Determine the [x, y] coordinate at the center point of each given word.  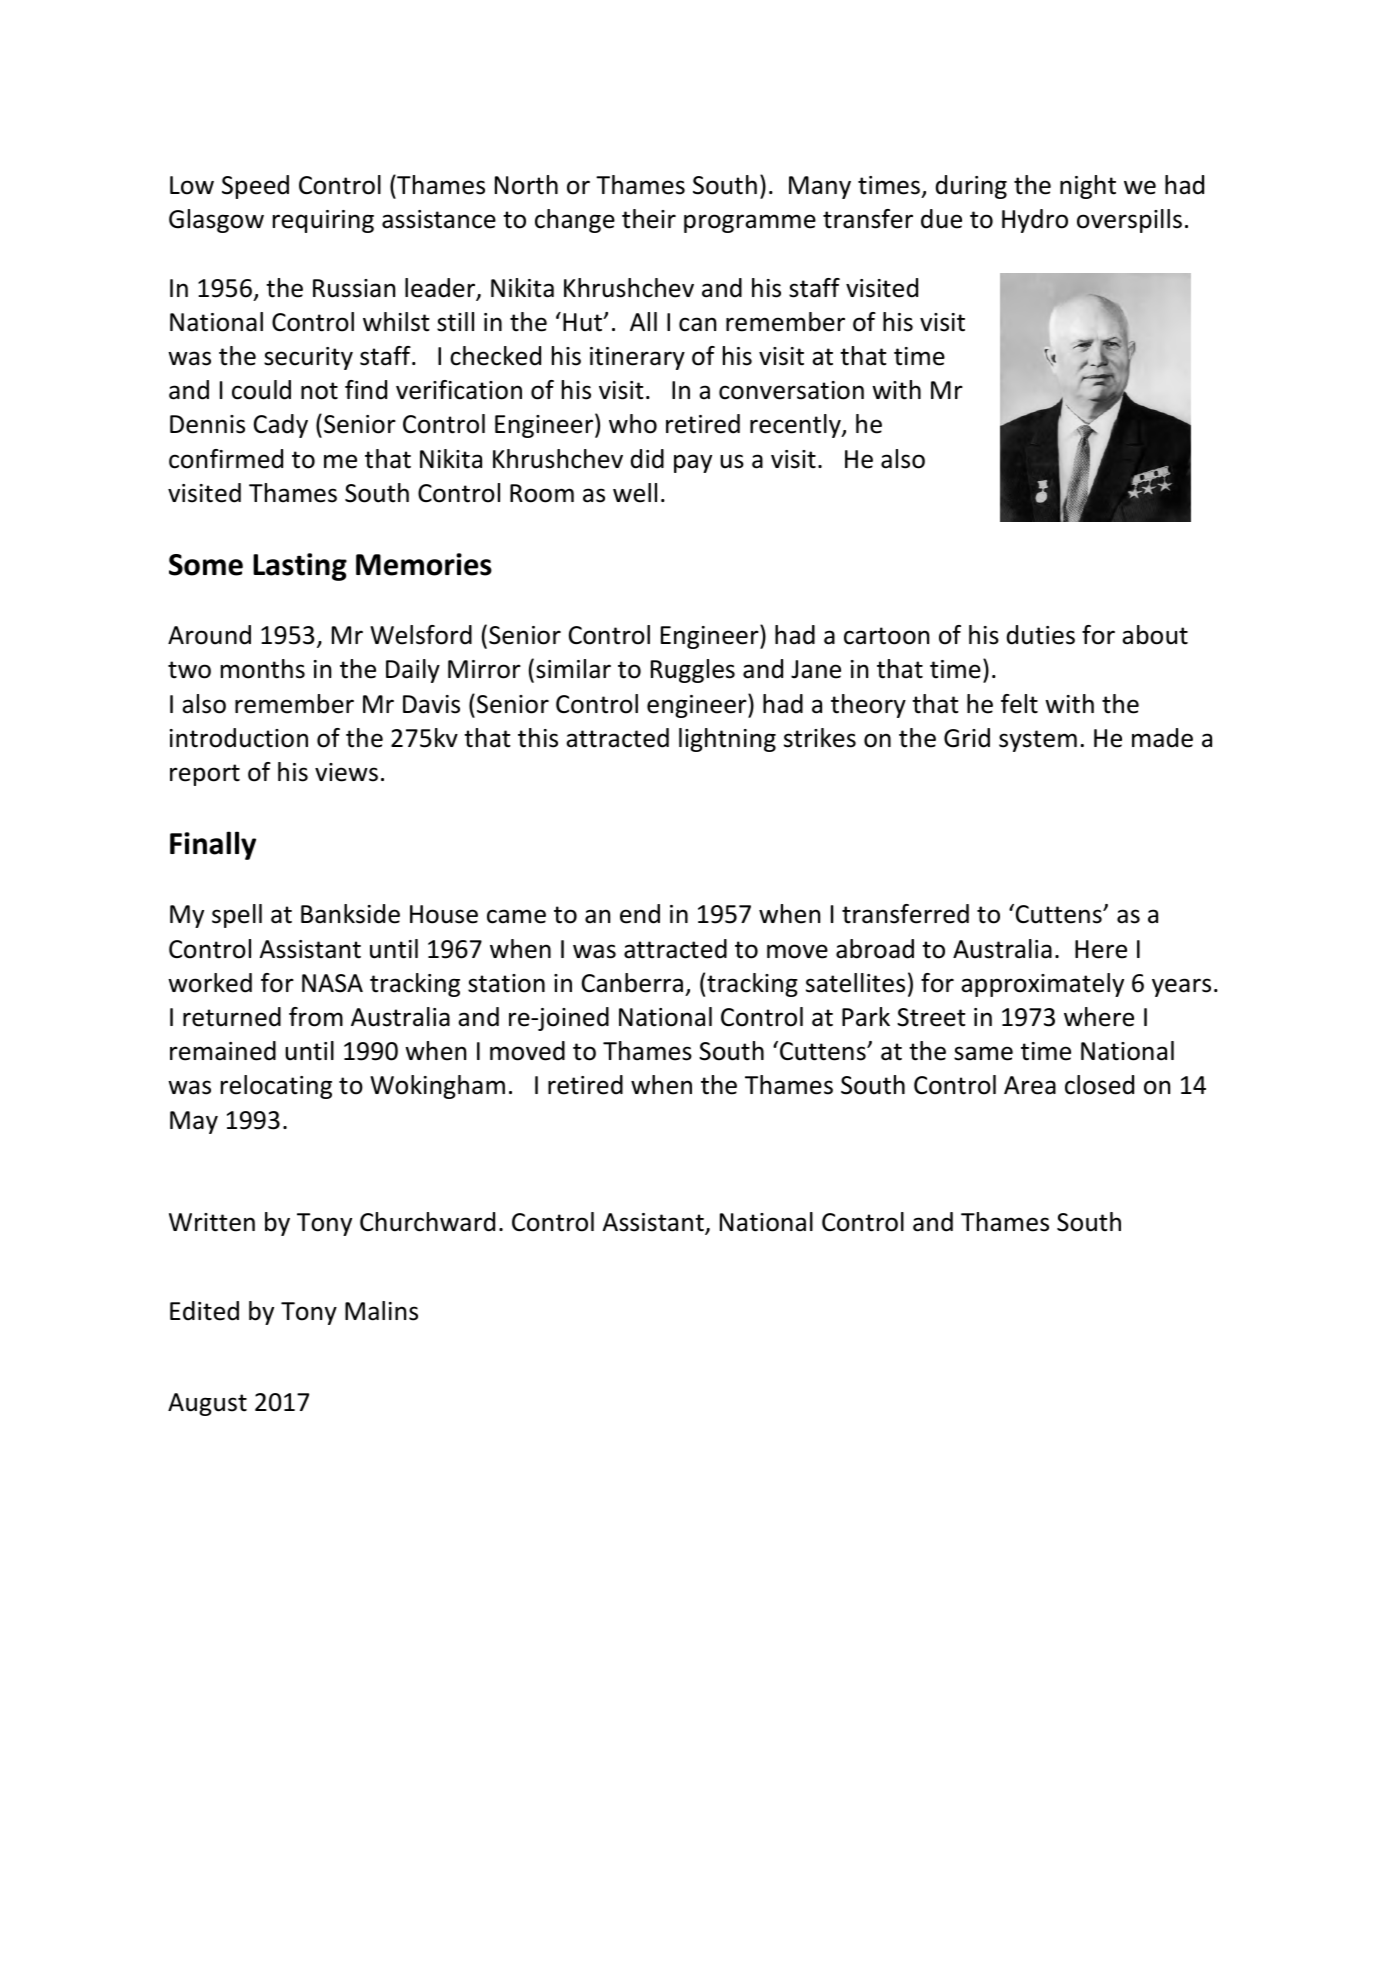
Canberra [632, 983]
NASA [332, 983]
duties [1041, 635]
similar [573, 669]
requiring [323, 221]
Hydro [1035, 221]
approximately [1042, 985]
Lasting [300, 567]
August [207, 1404]
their [649, 219]
